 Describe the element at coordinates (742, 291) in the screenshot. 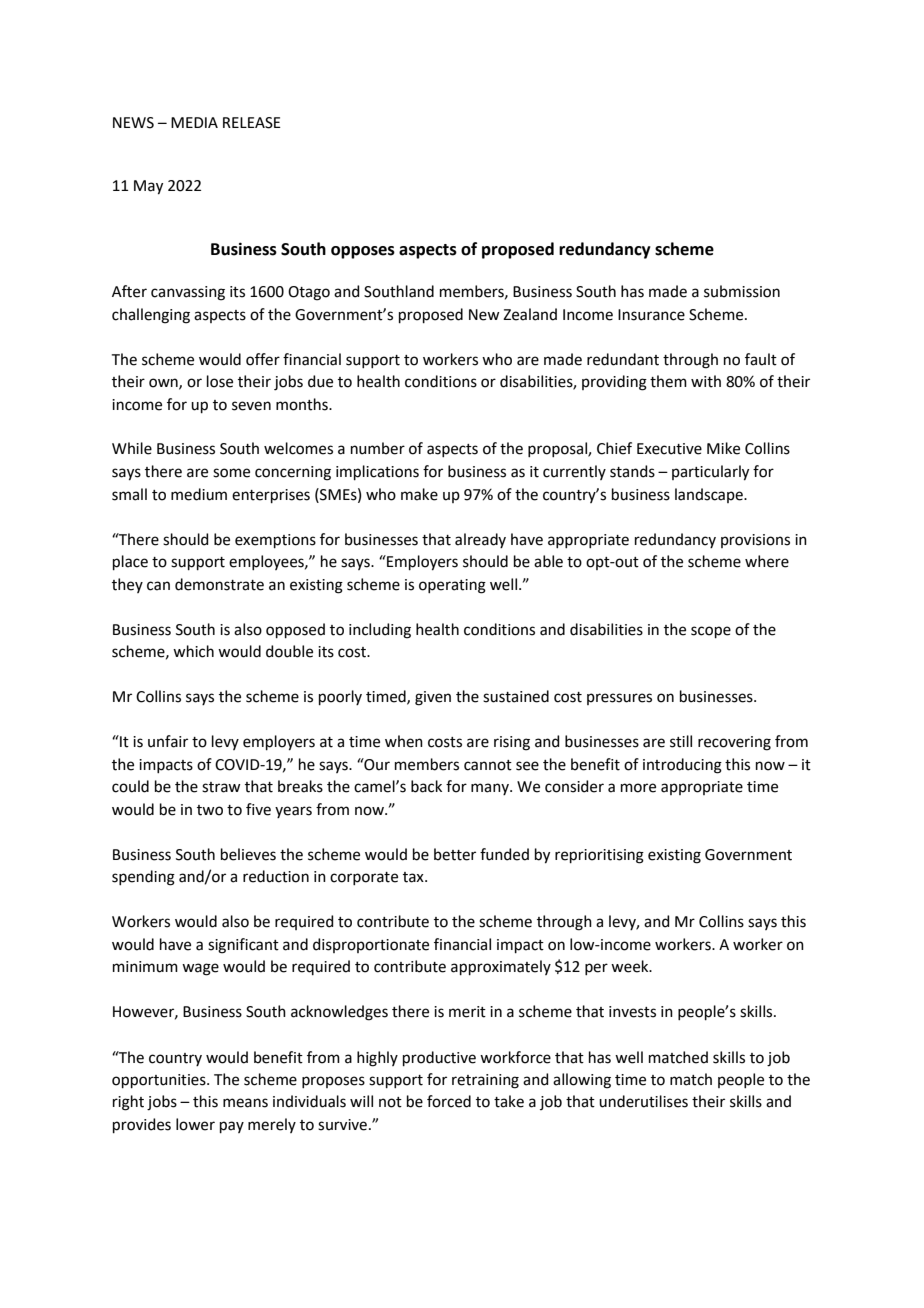

I see `submission` at that location.
